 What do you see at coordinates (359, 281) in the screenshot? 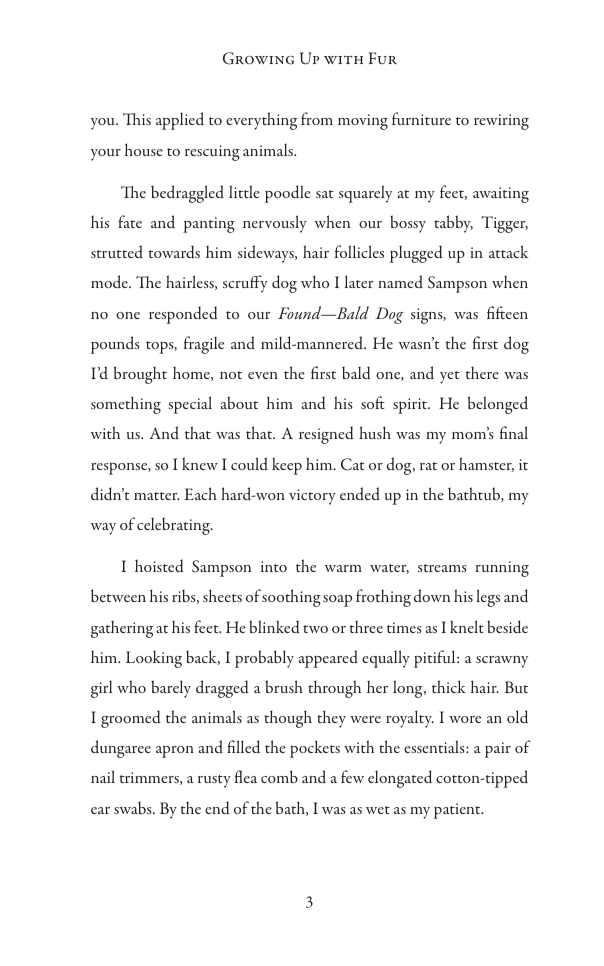
I see `later` at bounding box center [359, 281].
